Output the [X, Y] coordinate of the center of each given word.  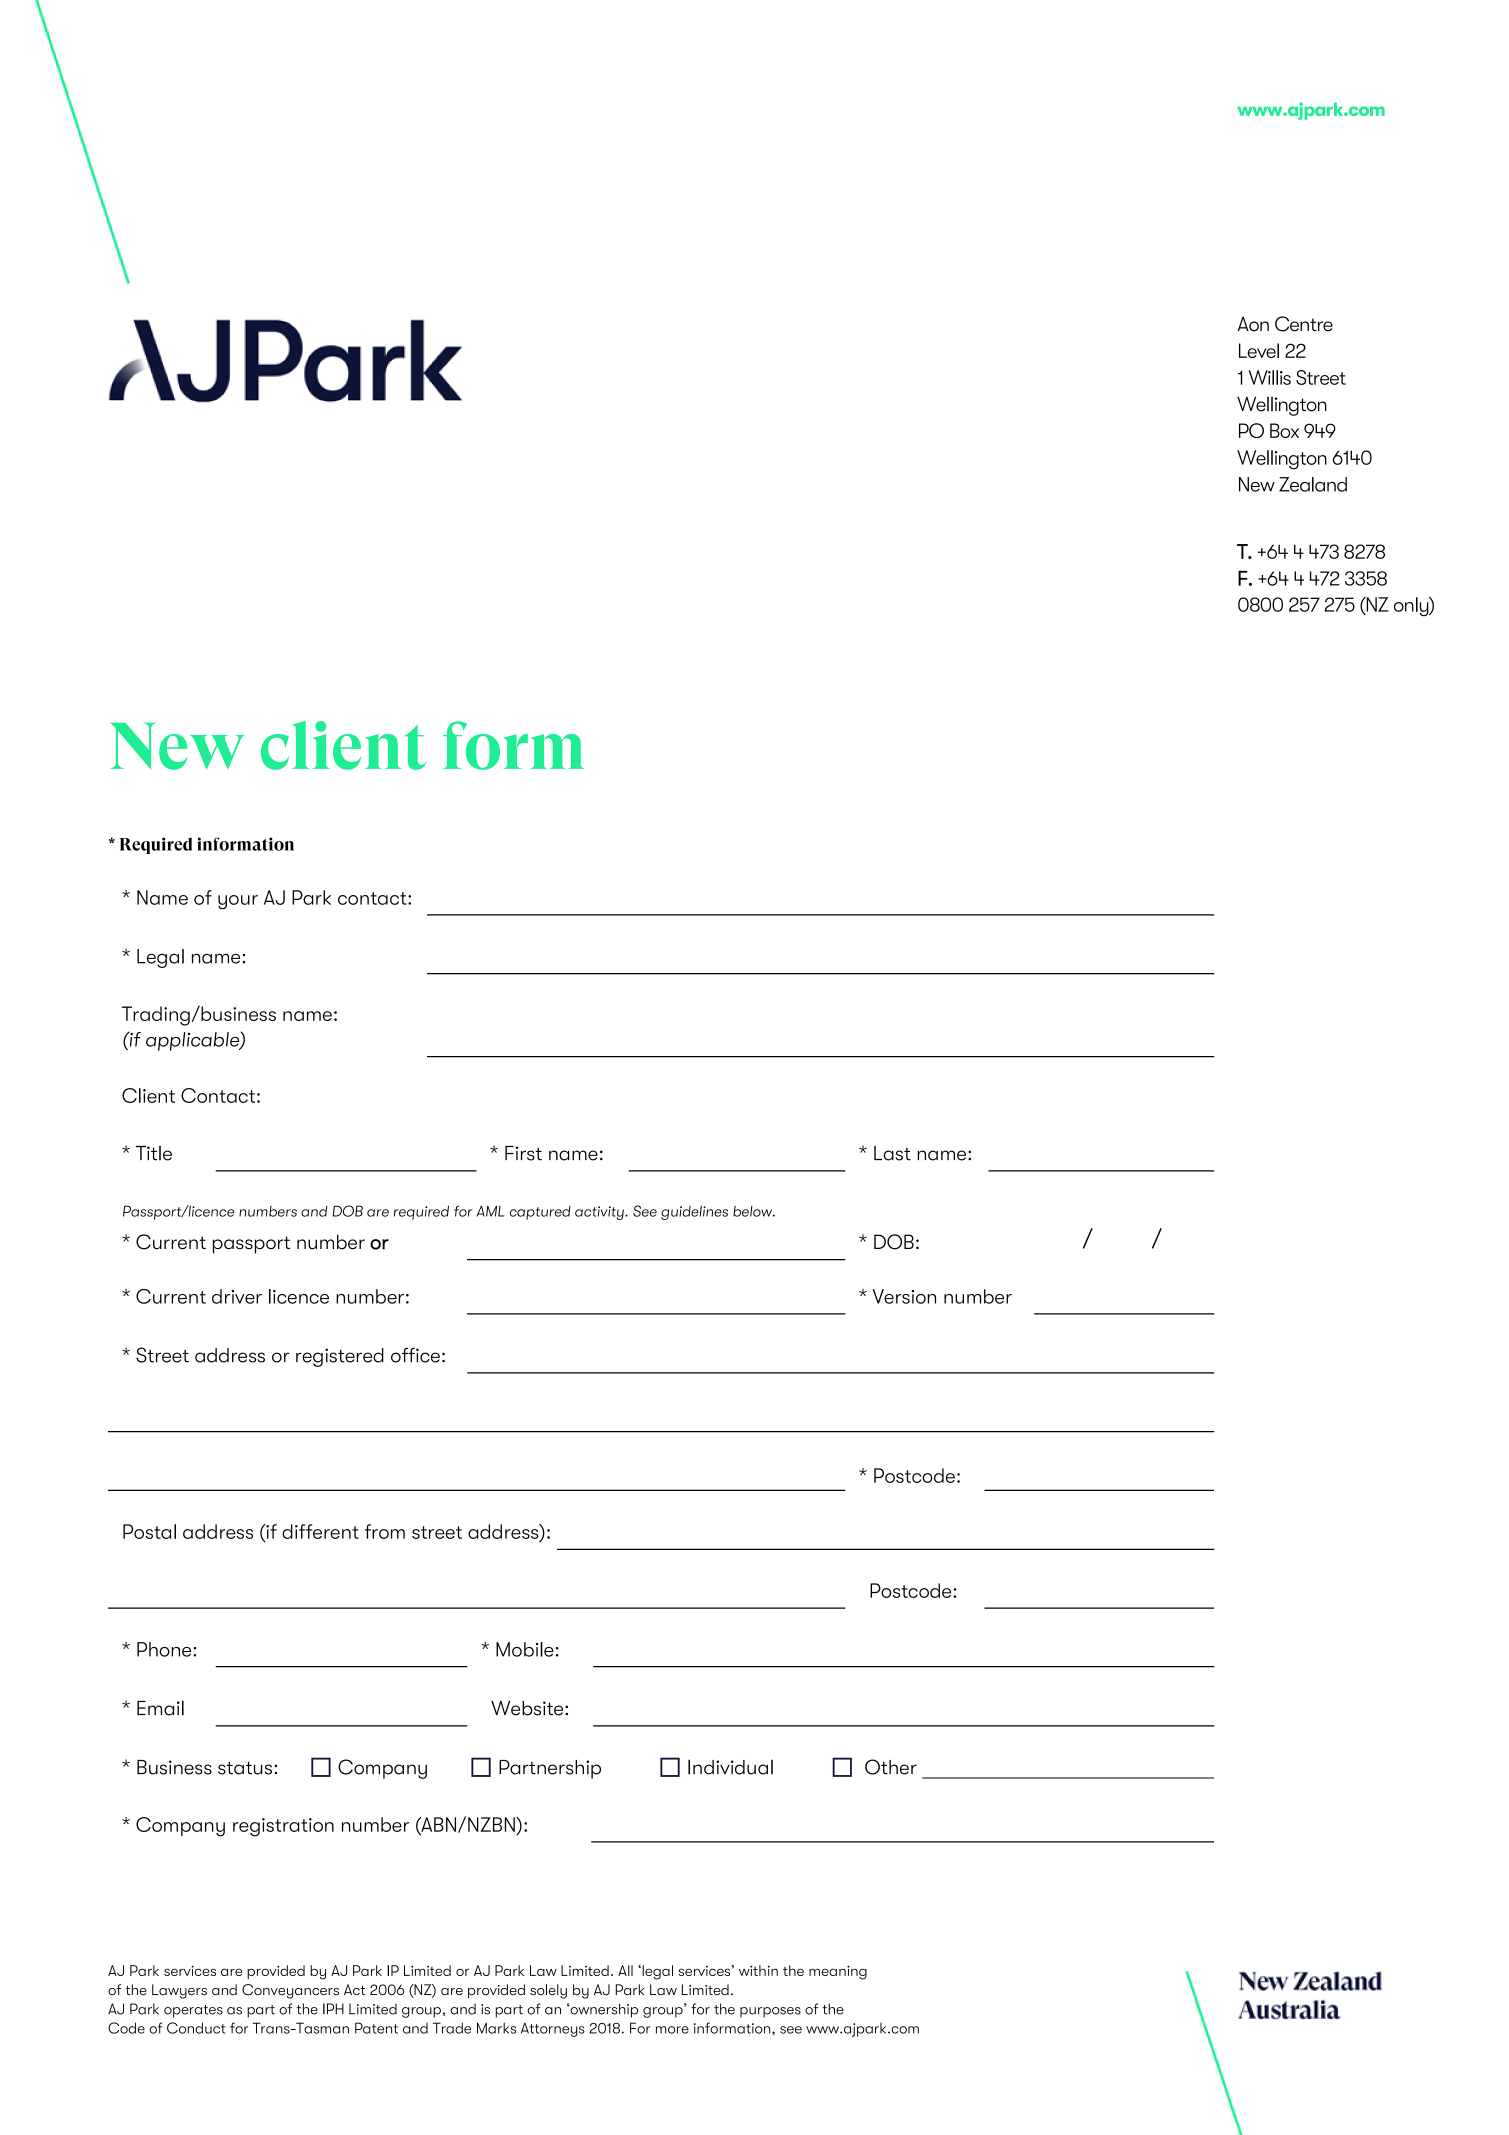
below [754, 1211]
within [758, 1970]
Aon [1253, 324]
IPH [333, 2009]
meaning [838, 1972]
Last [892, 1153]
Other [891, 1767]
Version [904, 1296]
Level [1259, 350]
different [320, 1531]
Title [154, 1153]
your [238, 902]
